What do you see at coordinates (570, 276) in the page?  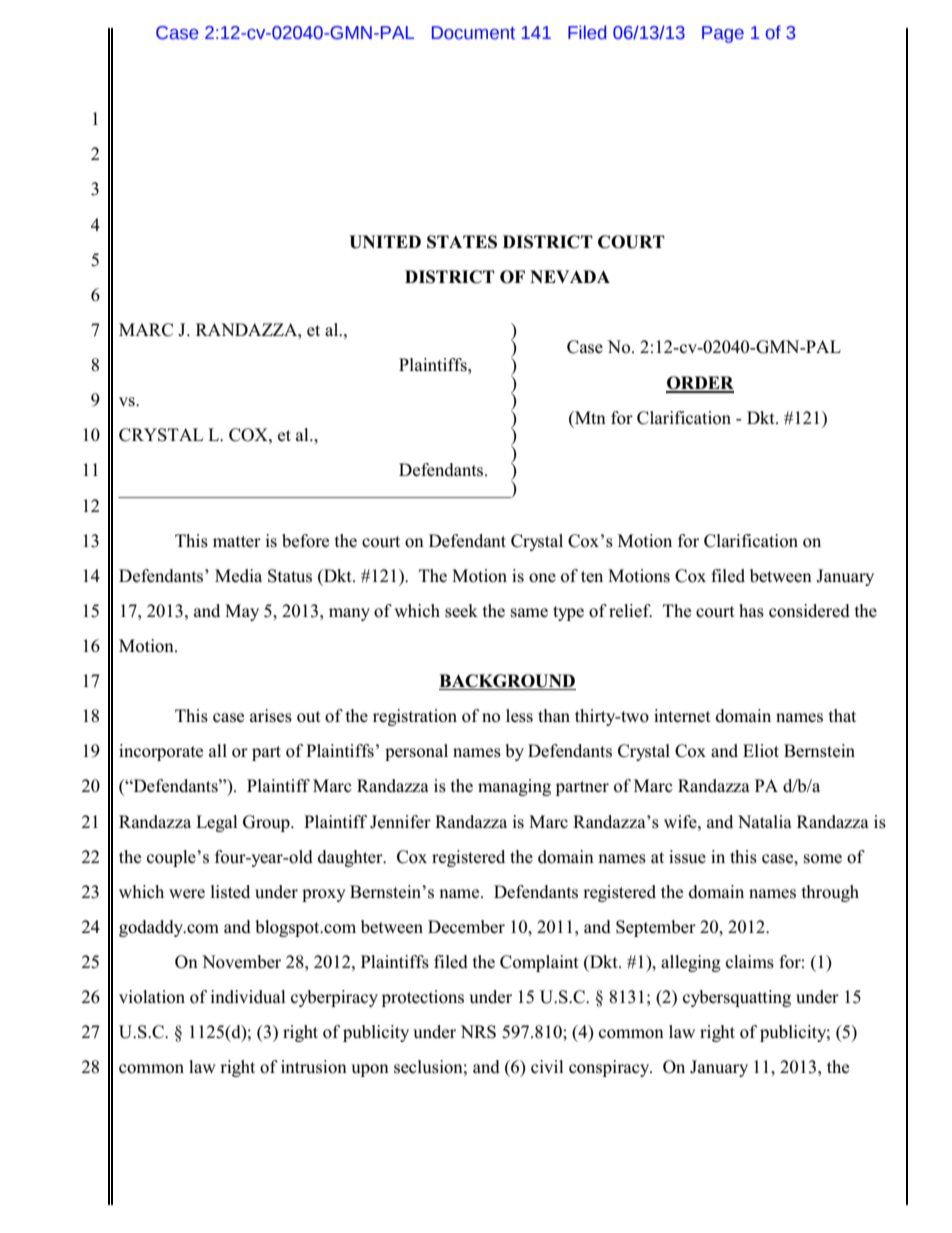 I see `NEVADA` at bounding box center [570, 276].
